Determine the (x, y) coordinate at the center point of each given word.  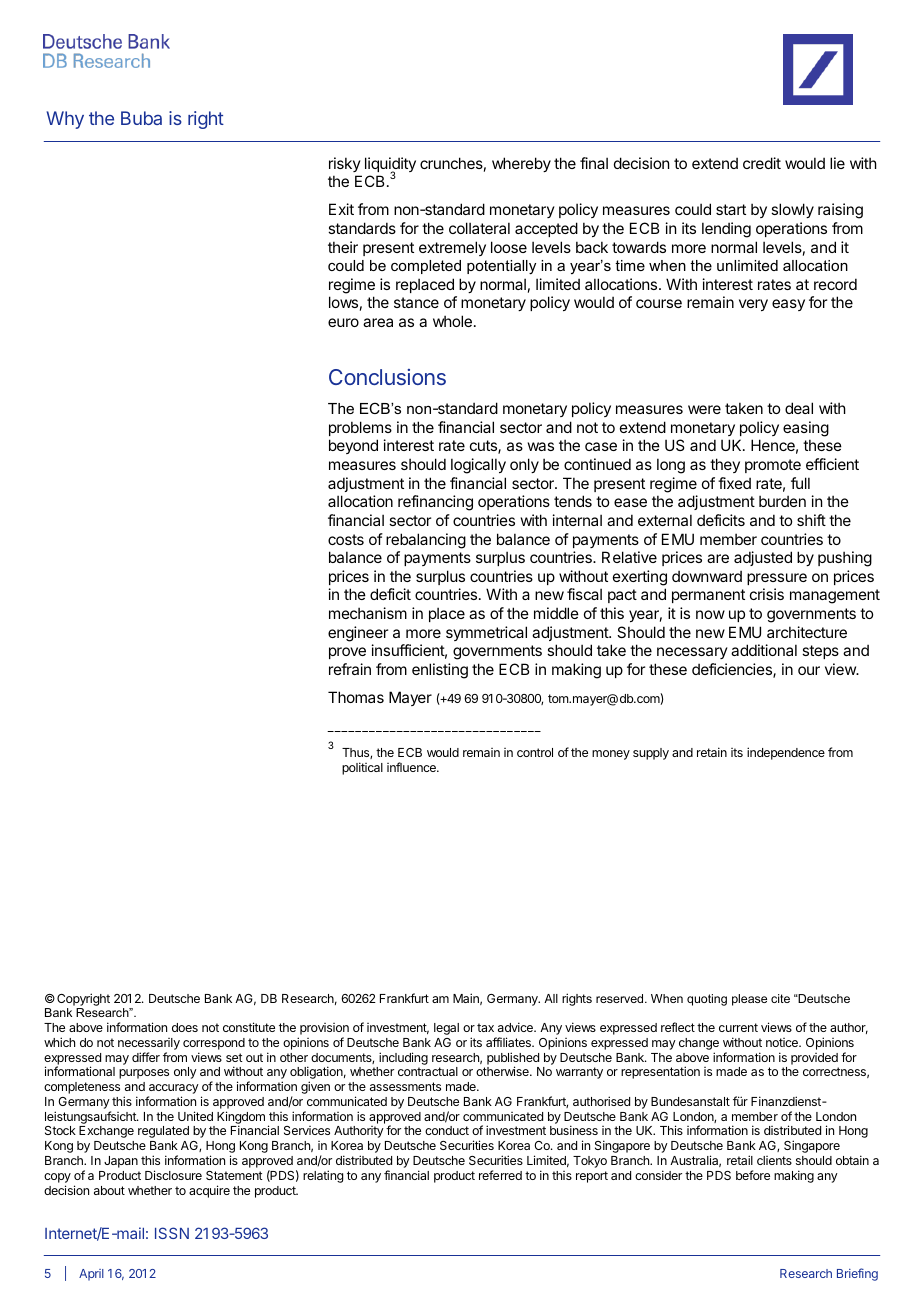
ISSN (172, 1233)
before (753, 1175)
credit (762, 163)
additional (764, 650)
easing (806, 429)
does (185, 1027)
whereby (521, 164)
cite (780, 998)
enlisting (440, 671)
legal (446, 1029)
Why (65, 120)
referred (500, 1175)
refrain (350, 669)
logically (478, 466)
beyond (353, 446)
